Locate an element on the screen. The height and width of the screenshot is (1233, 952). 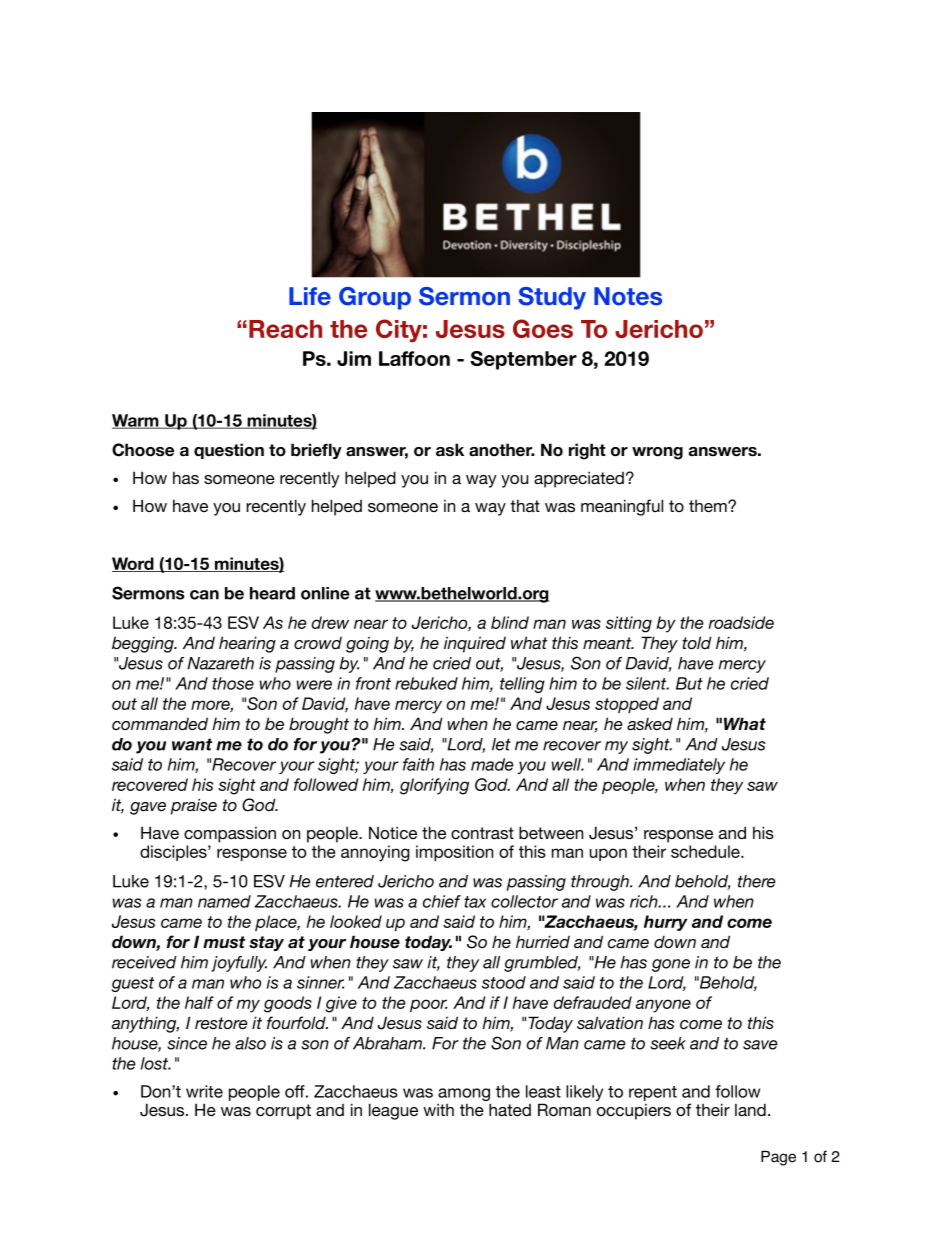
with is located at coordinates (438, 1109).
